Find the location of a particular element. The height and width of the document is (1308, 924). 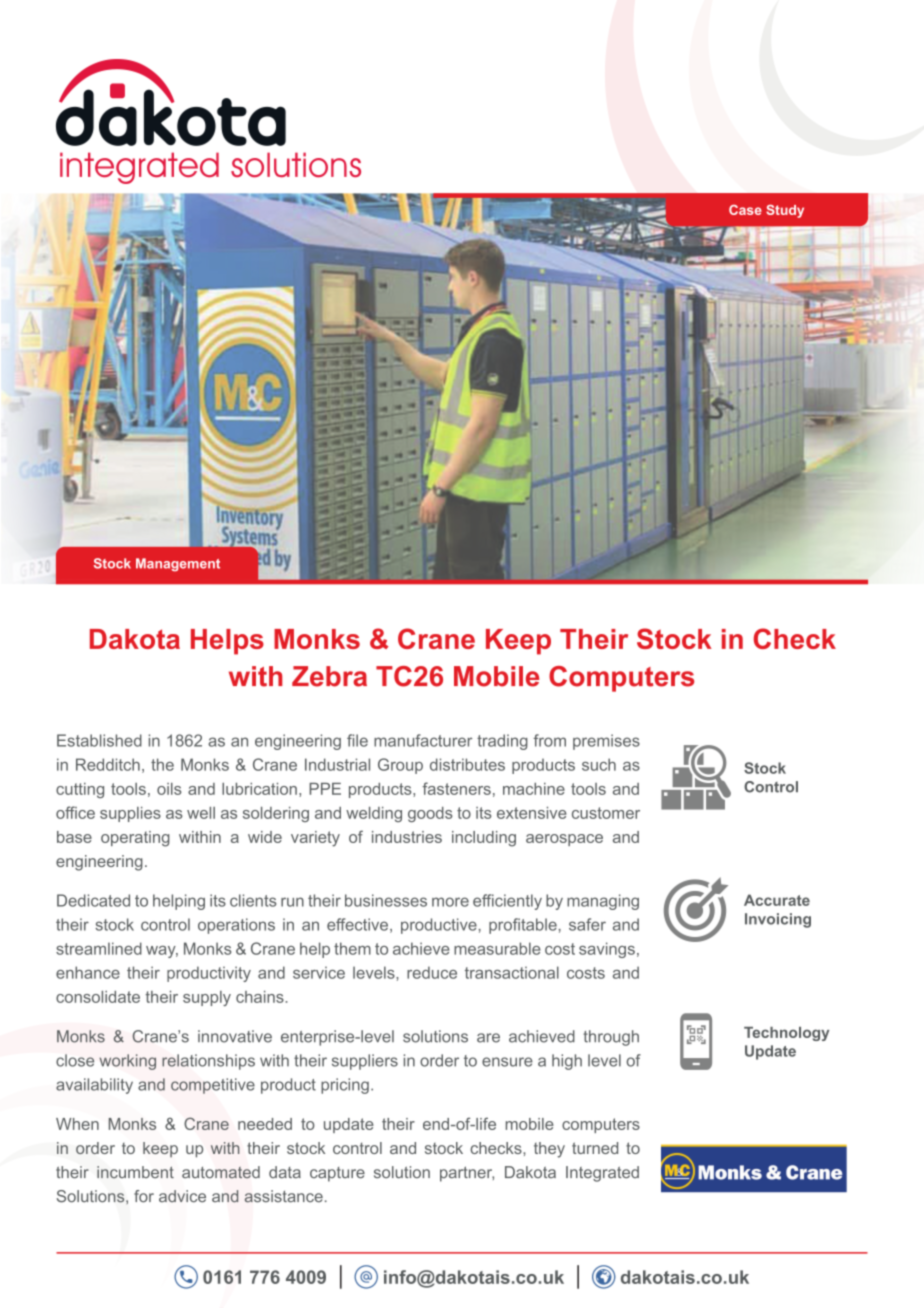

Case is located at coordinates (745, 210).
